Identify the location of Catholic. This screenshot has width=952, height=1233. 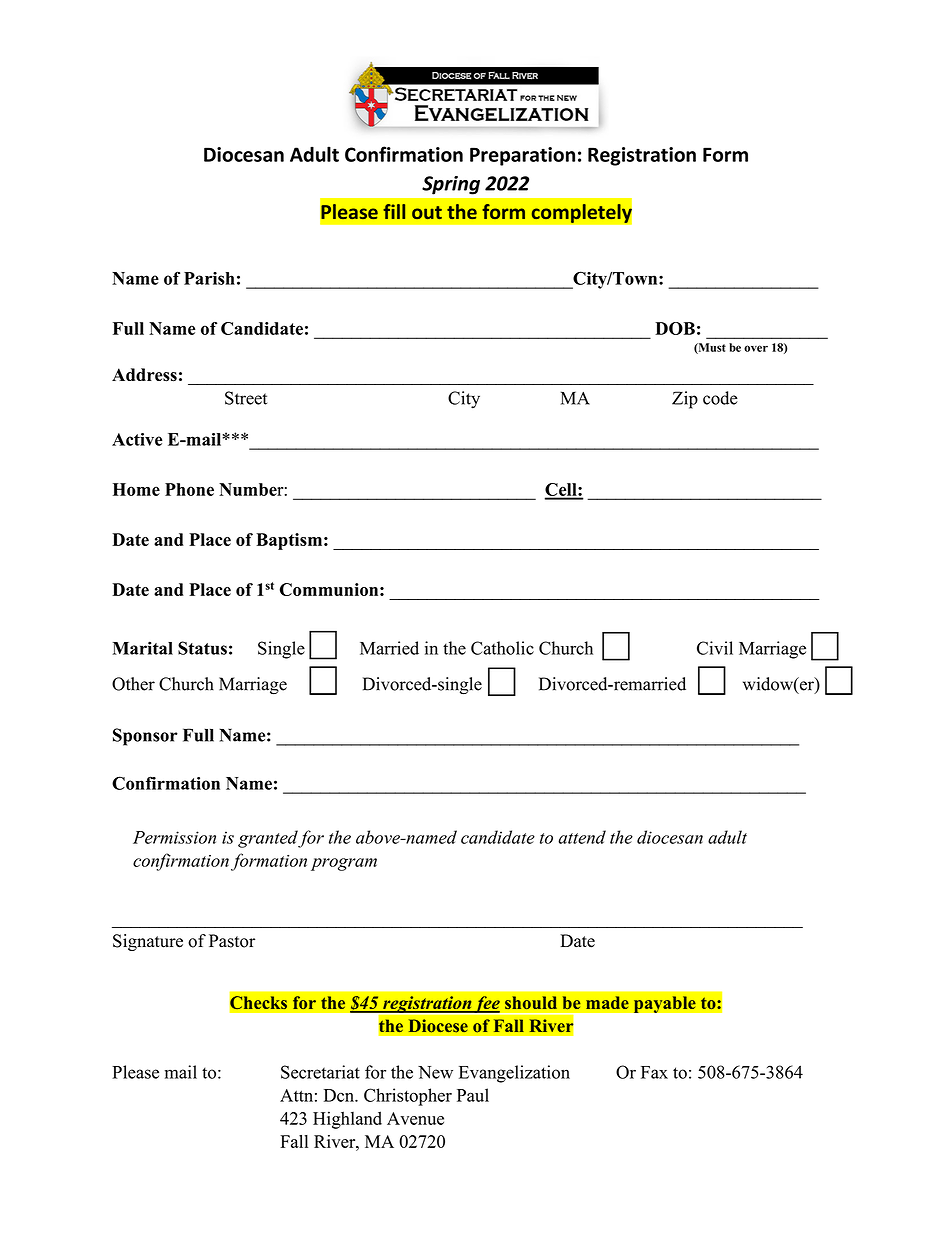
(502, 648).
